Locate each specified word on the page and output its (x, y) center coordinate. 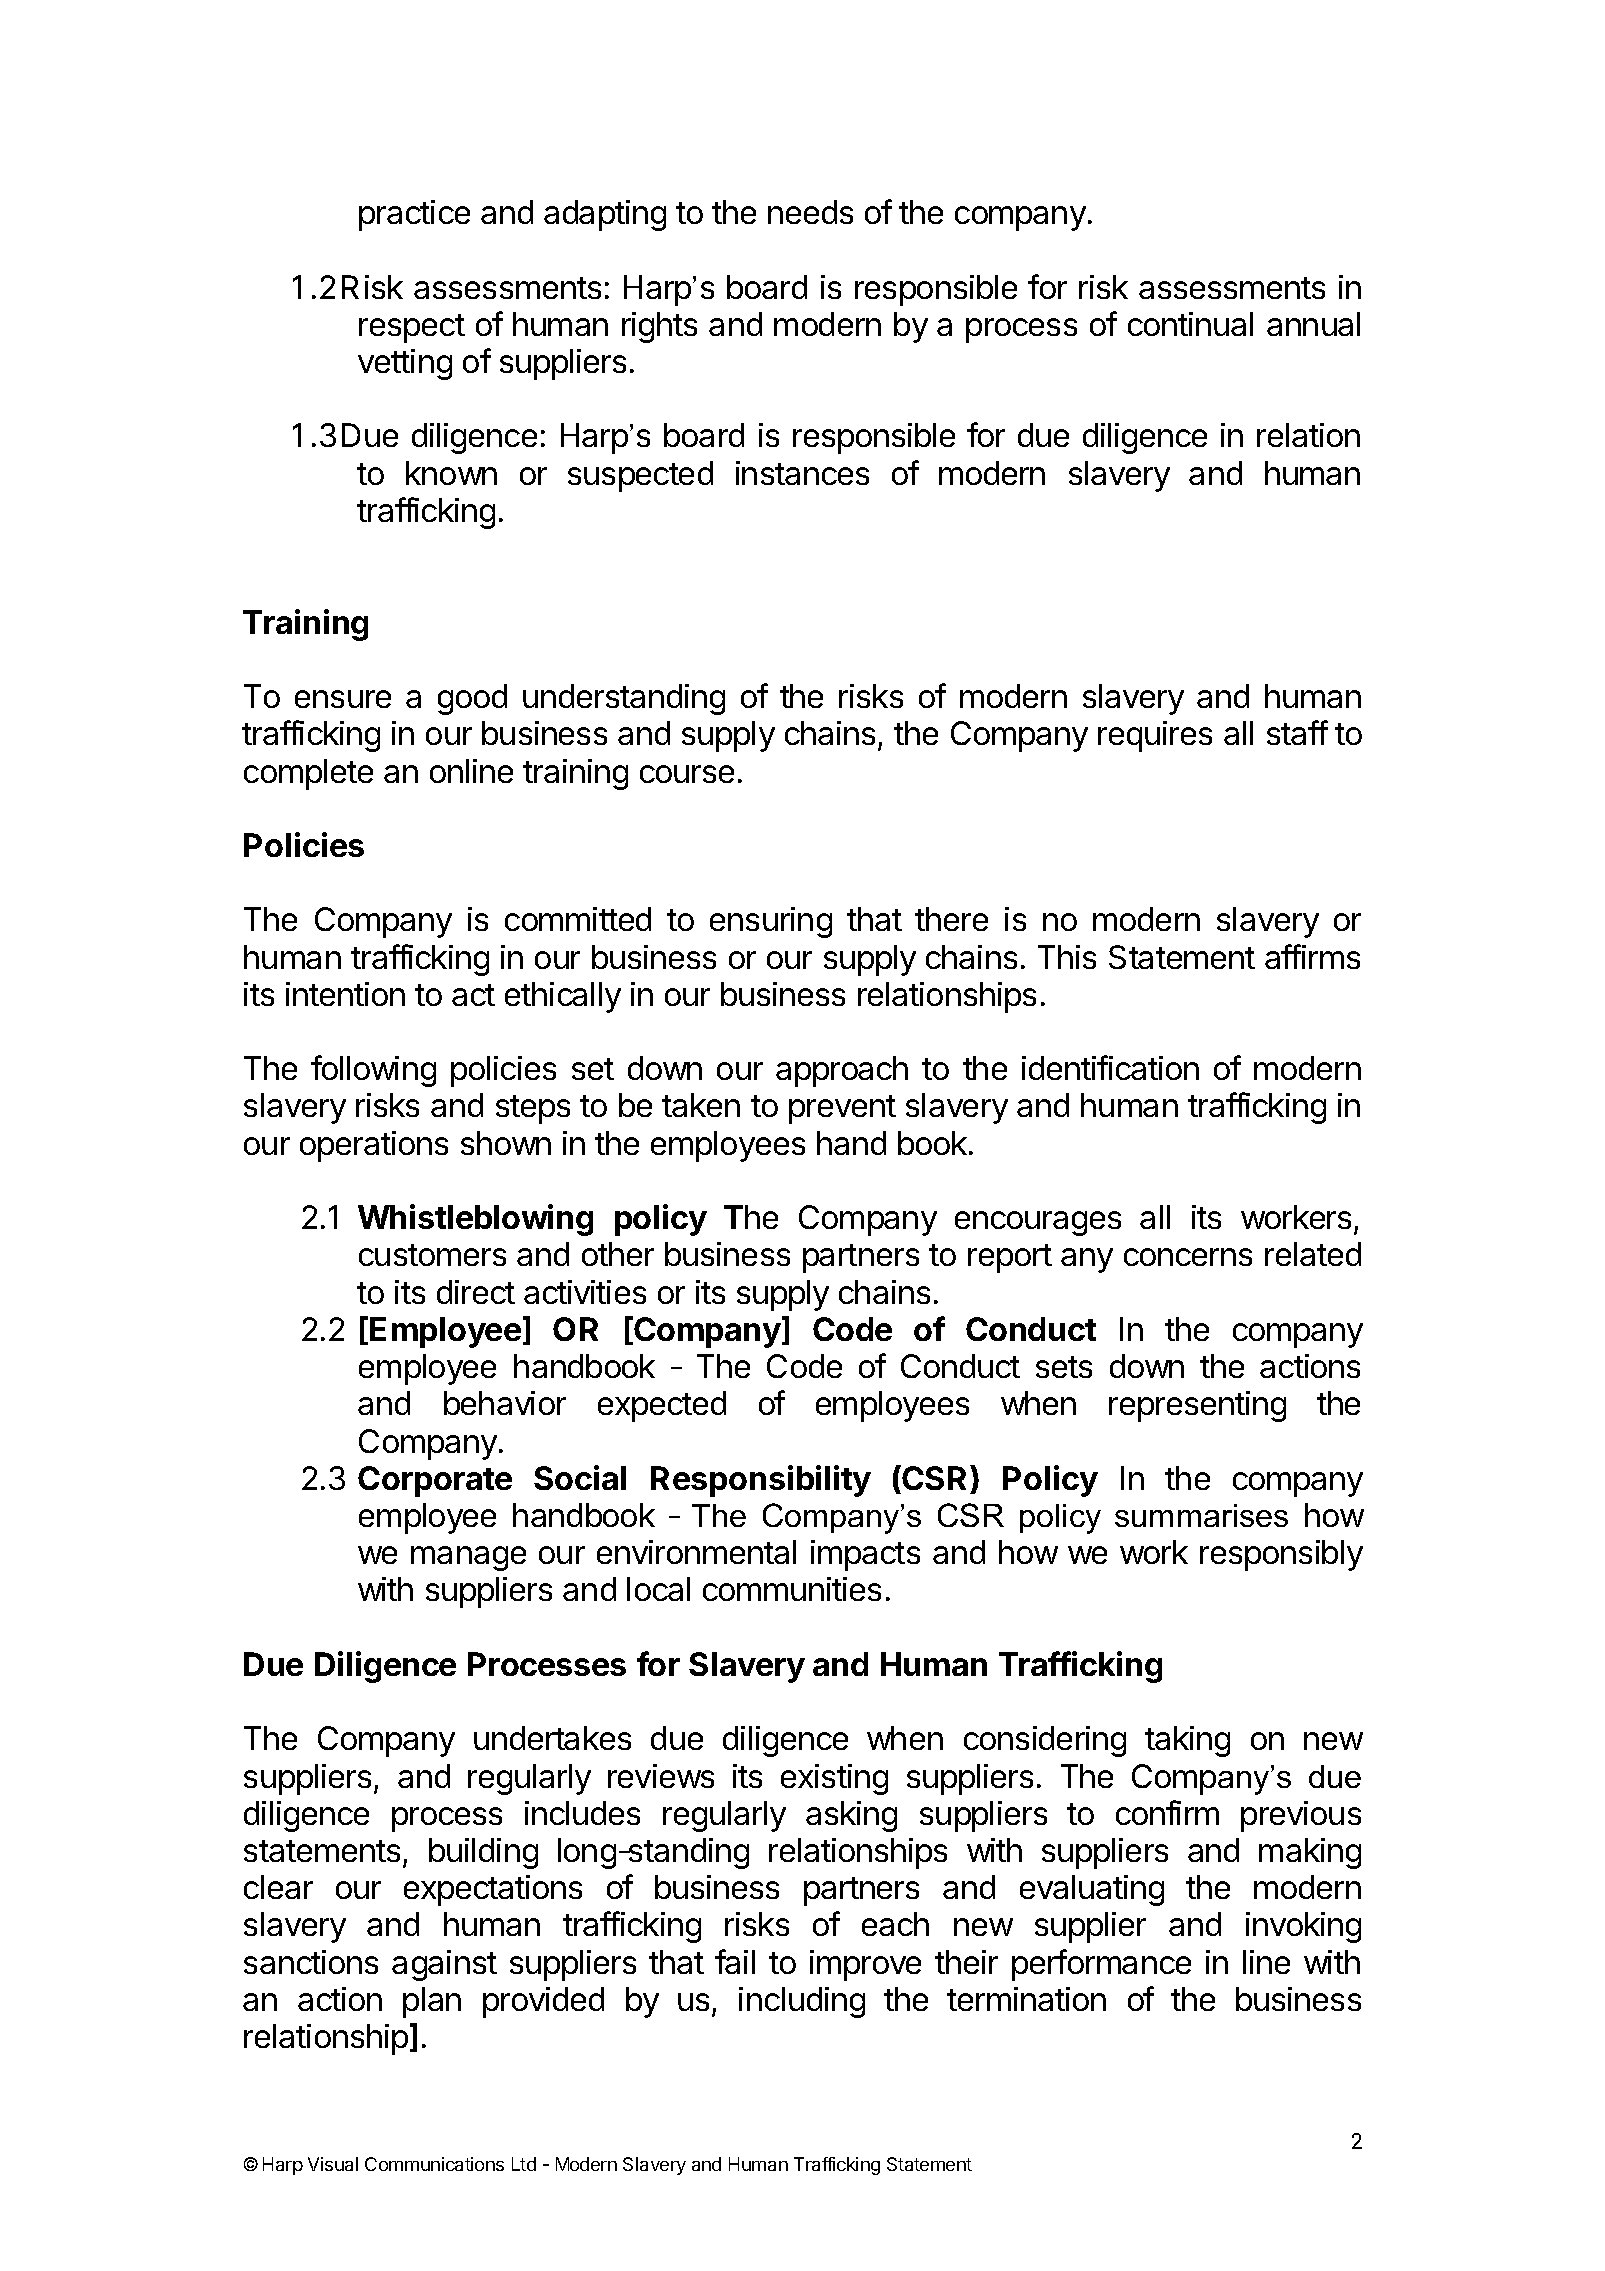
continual (1190, 324)
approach (842, 1071)
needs (810, 212)
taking (1187, 1741)
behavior (505, 1403)
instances (802, 473)
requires (1155, 736)
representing (1197, 1406)
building (483, 1853)
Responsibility (761, 1481)
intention (345, 994)
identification (1110, 1067)
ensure (343, 699)
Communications (434, 2164)
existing (834, 1779)
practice (414, 215)
